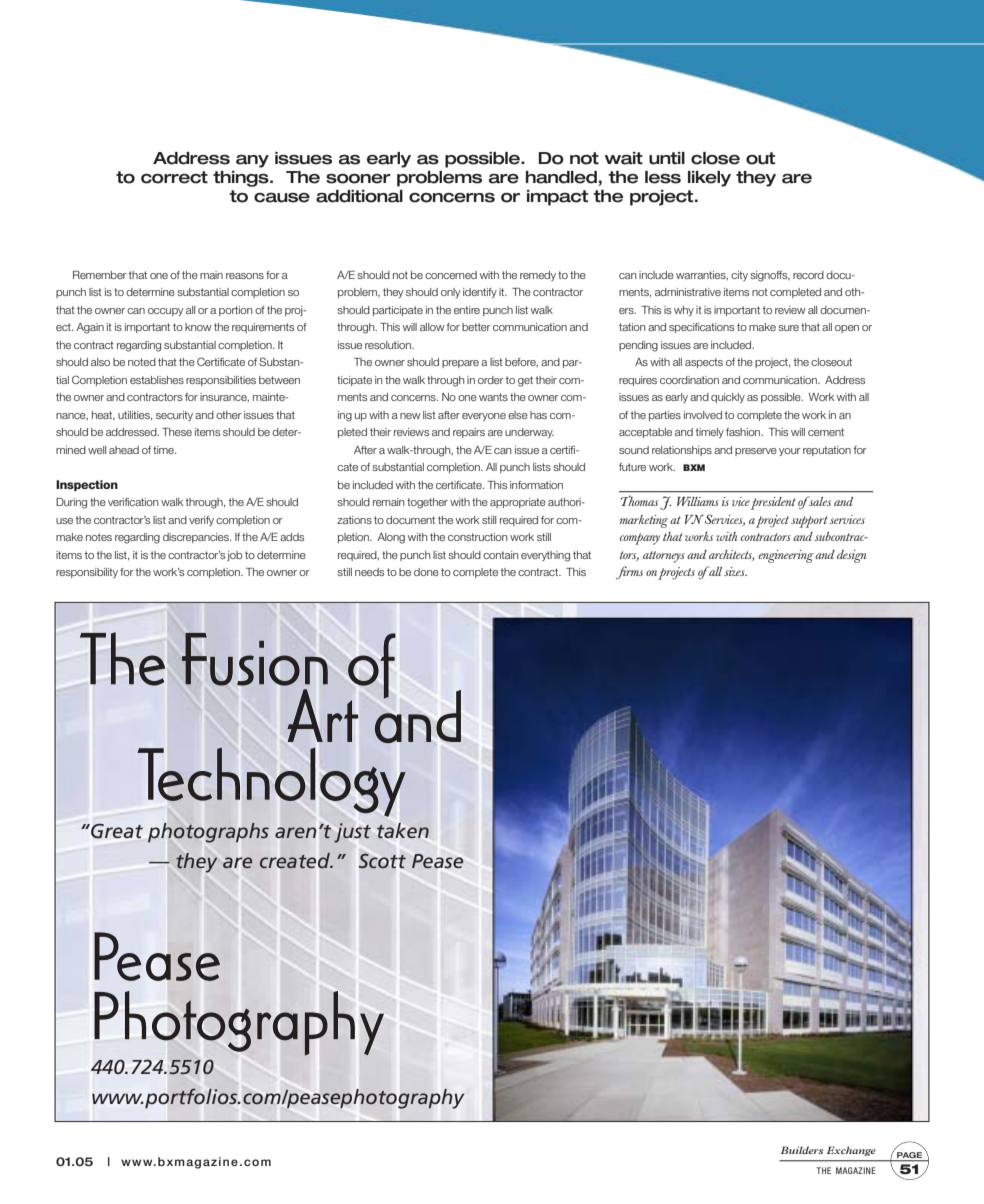  What do you see at coordinates (296, 860) in the page?
I see `created` at bounding box center [296, 860].
